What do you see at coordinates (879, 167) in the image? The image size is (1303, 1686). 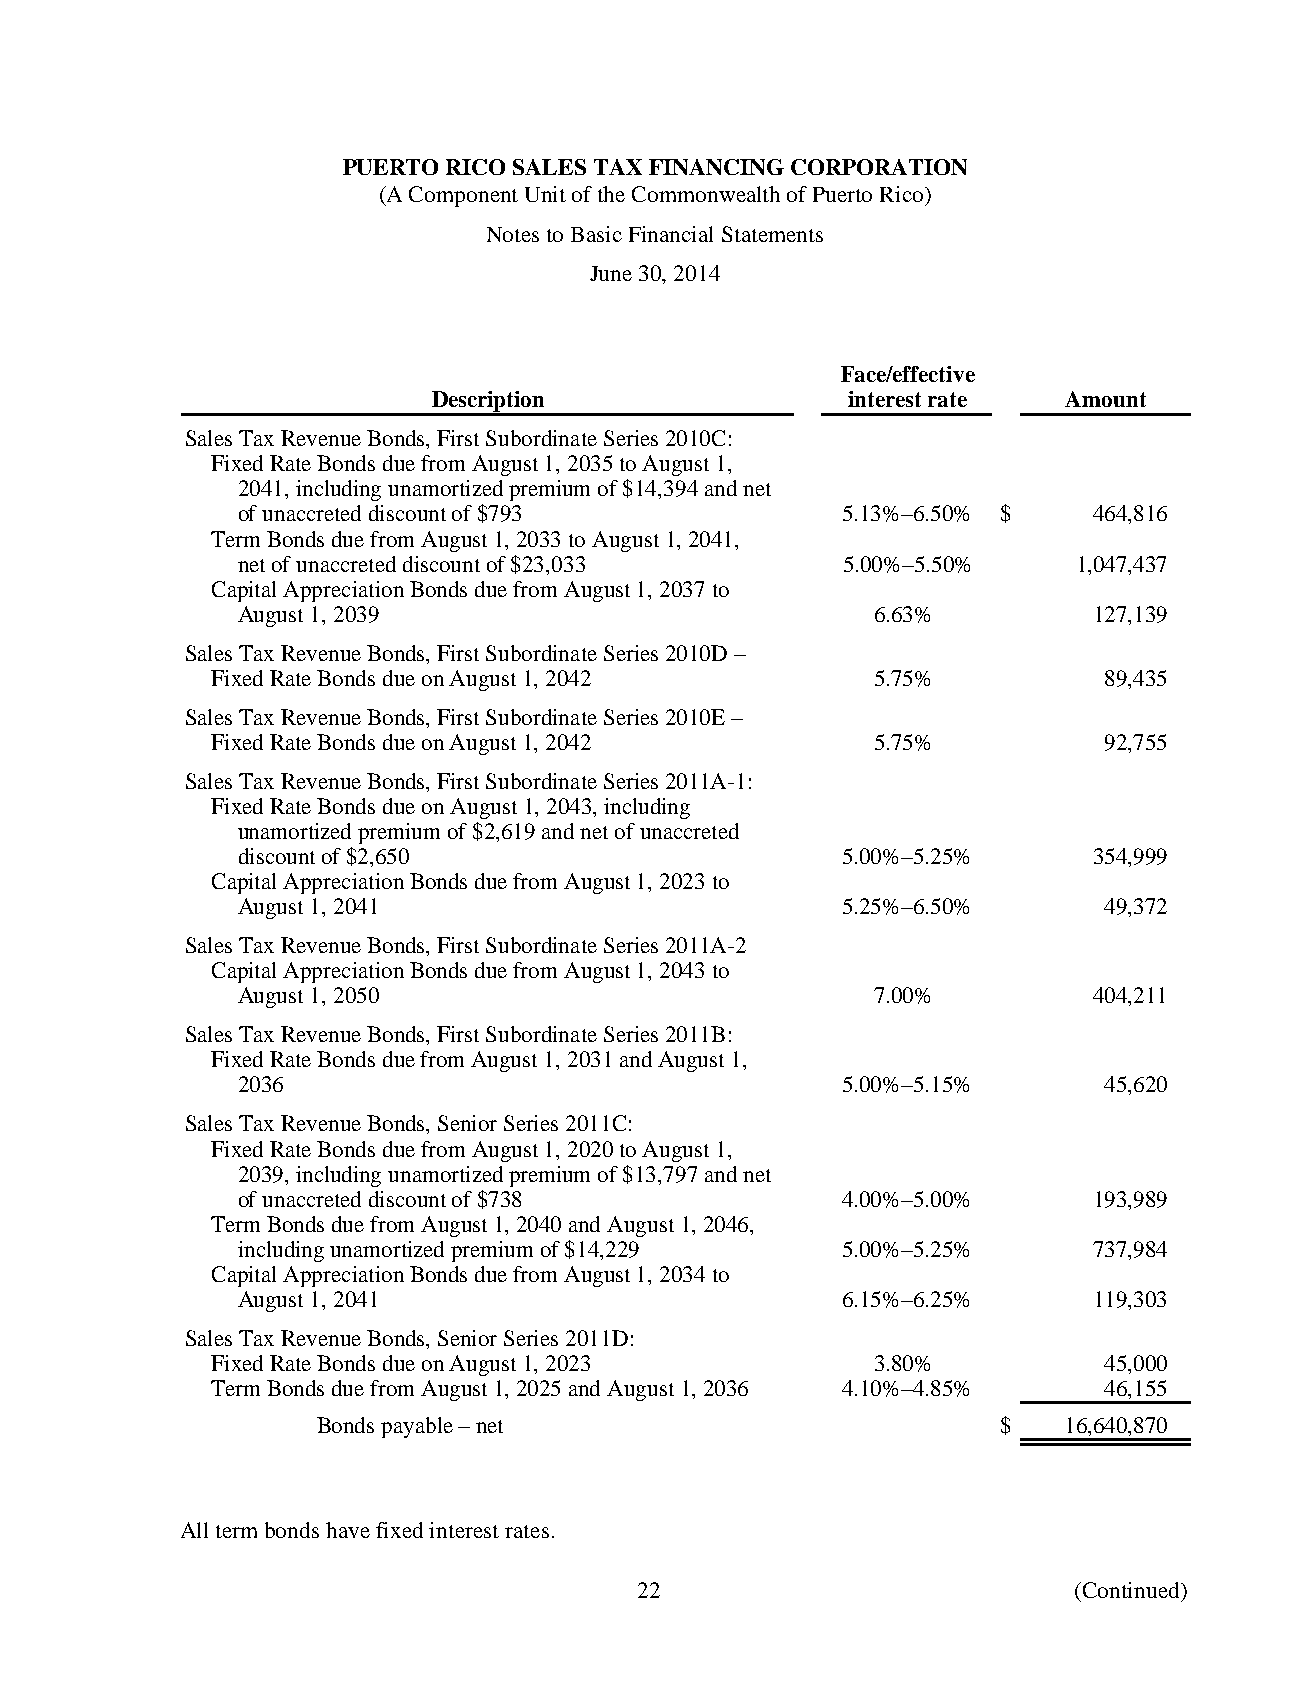 I see `CORPORATION` at bounding box center [879, 167].
